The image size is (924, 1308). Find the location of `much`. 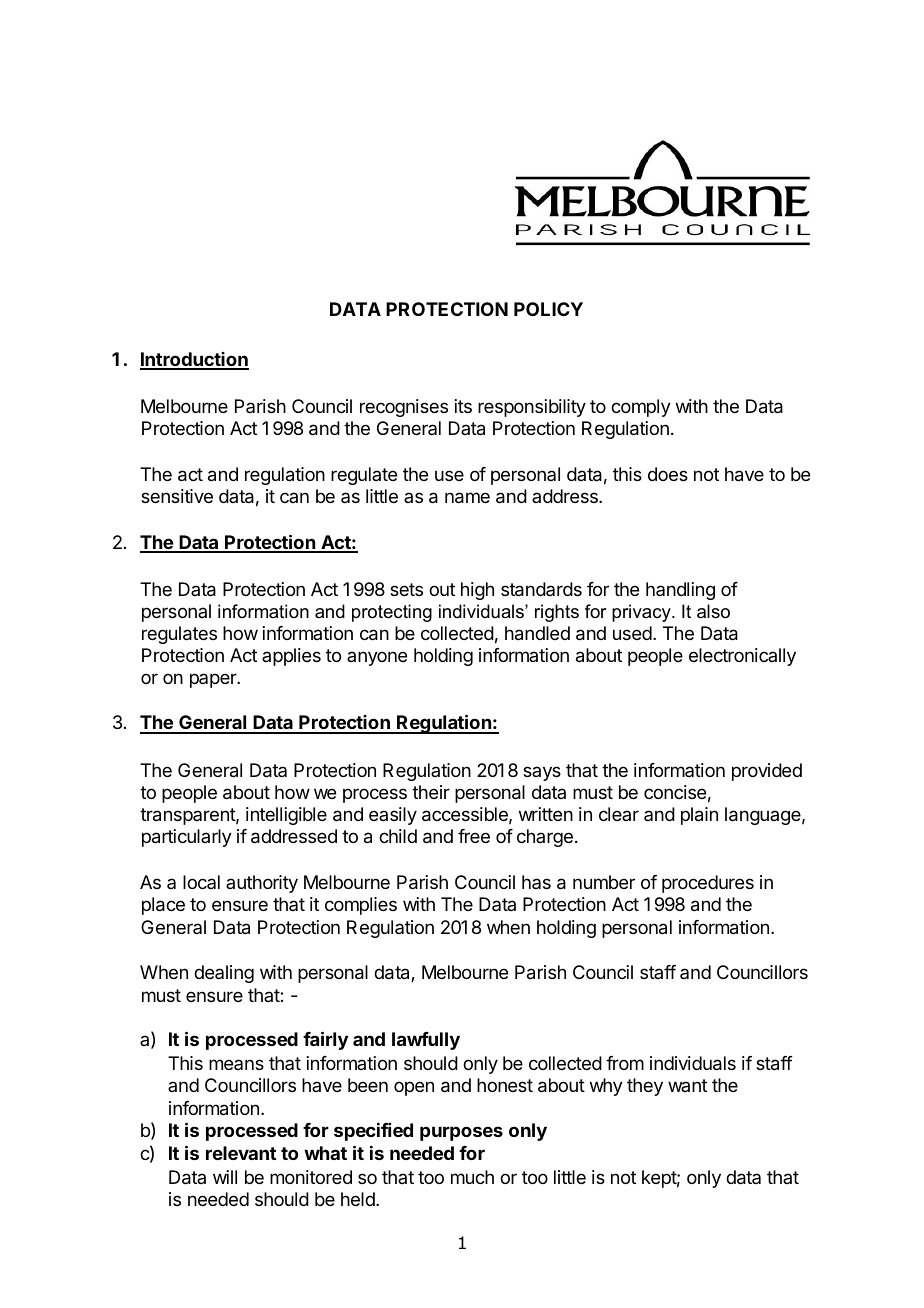

much is located at coordinates (472, 1177).
